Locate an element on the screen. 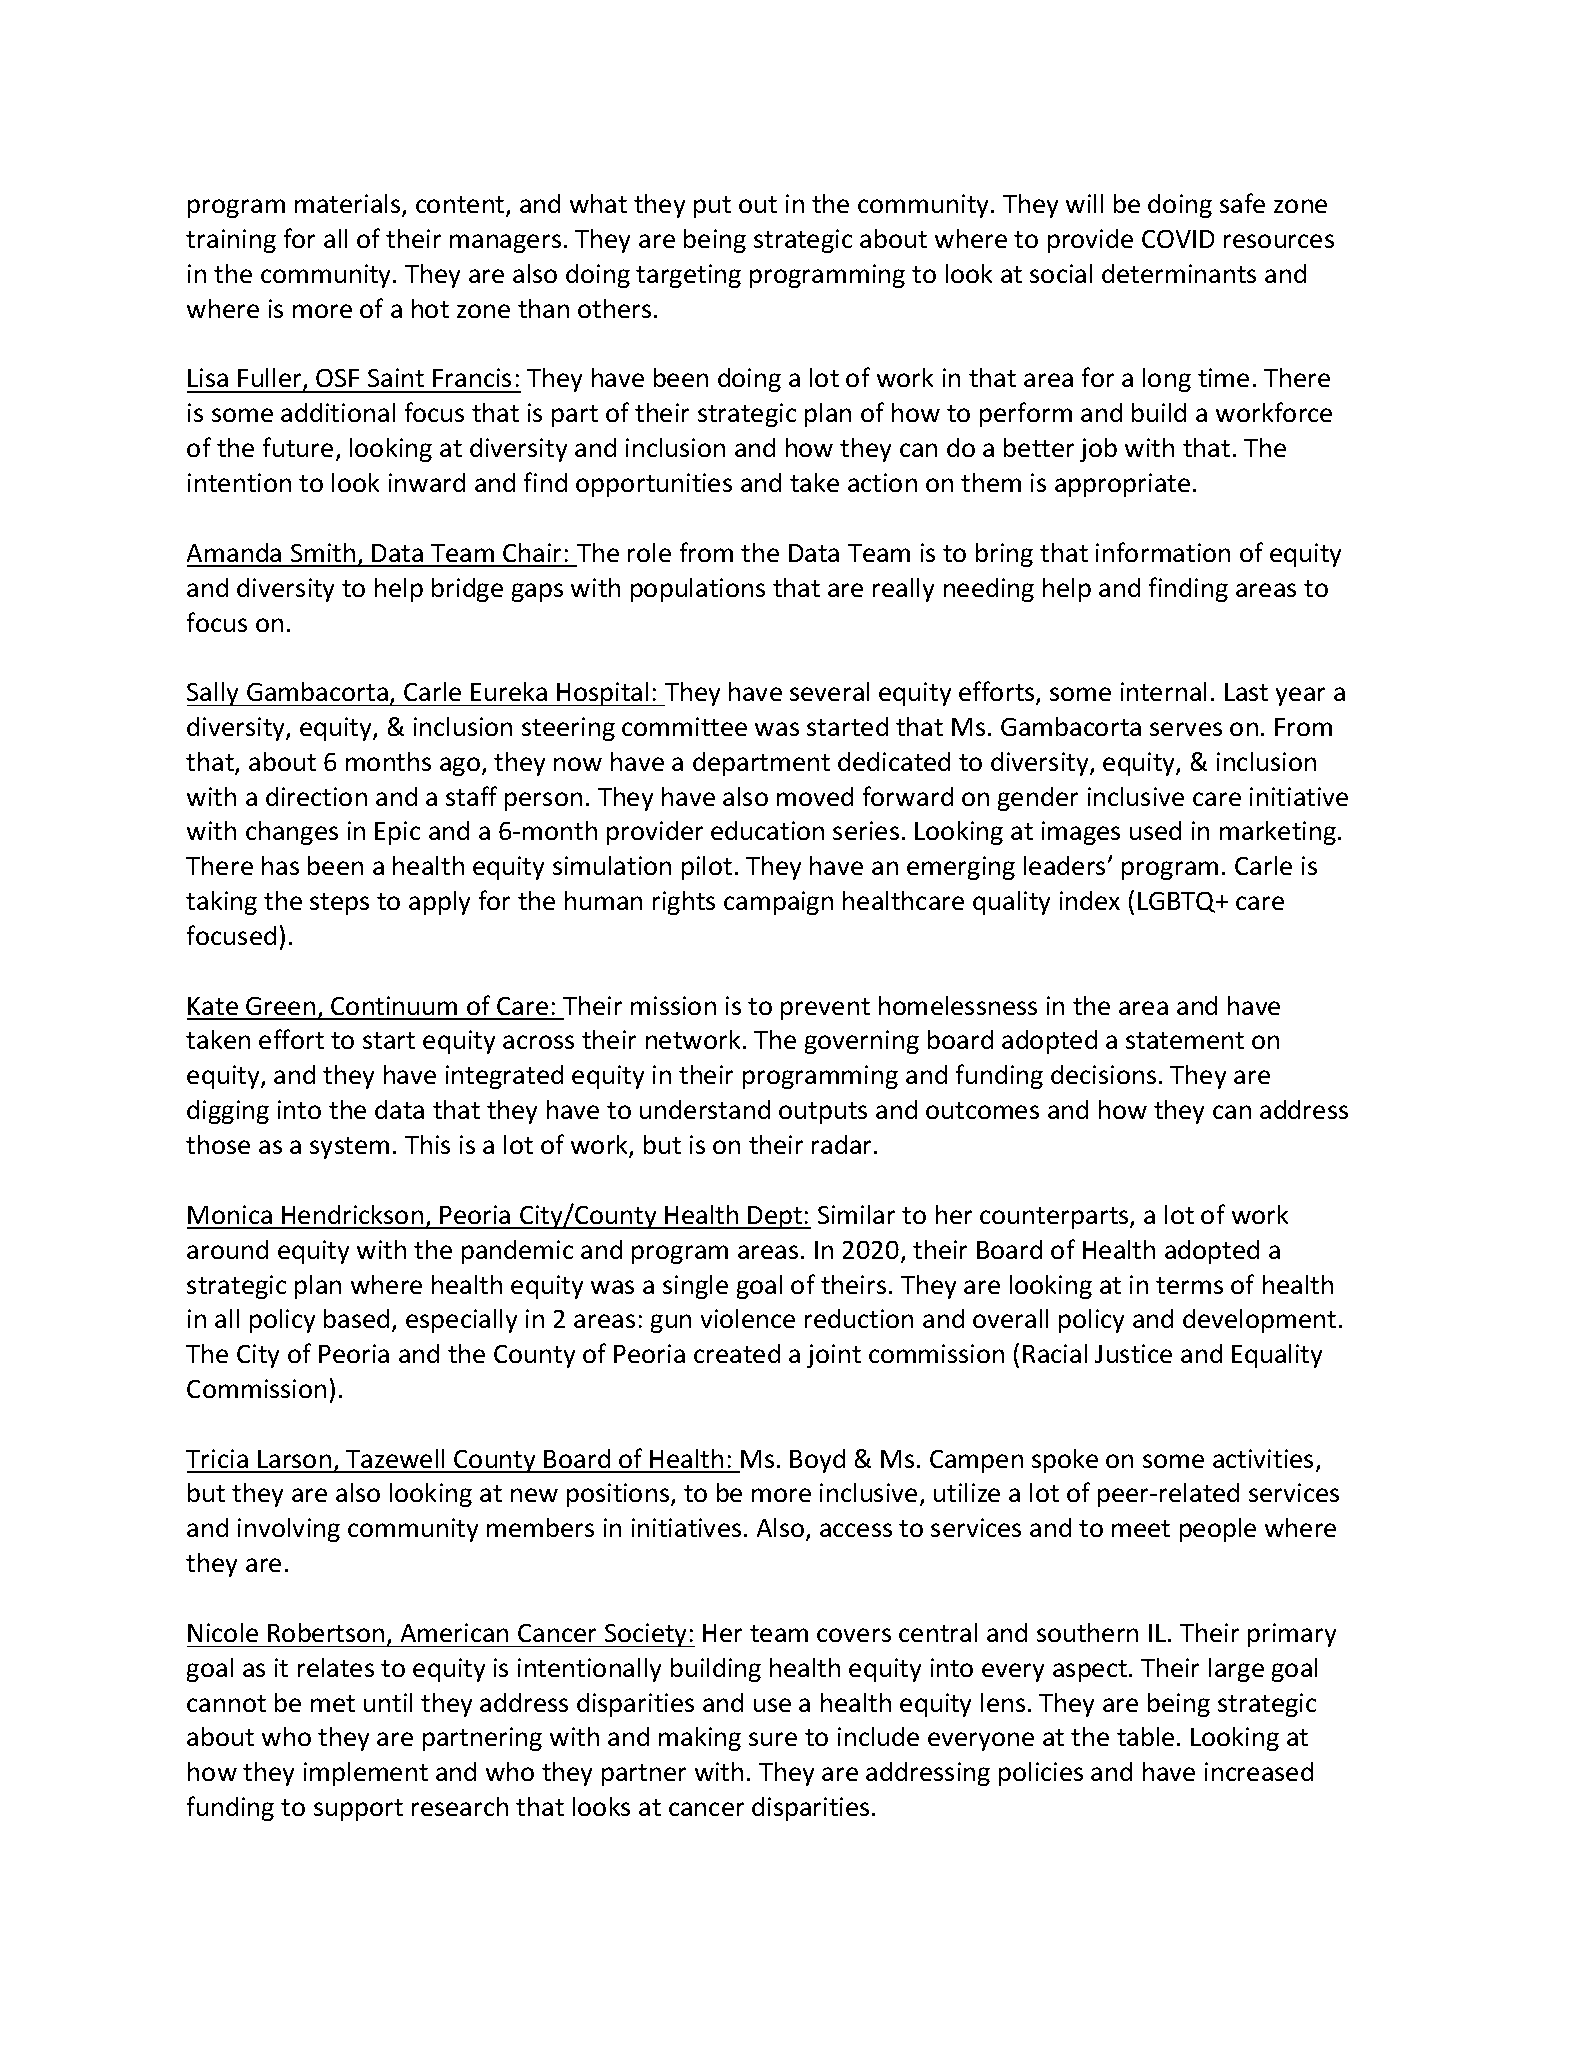 This screenshot has height=2055, width=1588. targeting is located at coordinates (688, 276).
